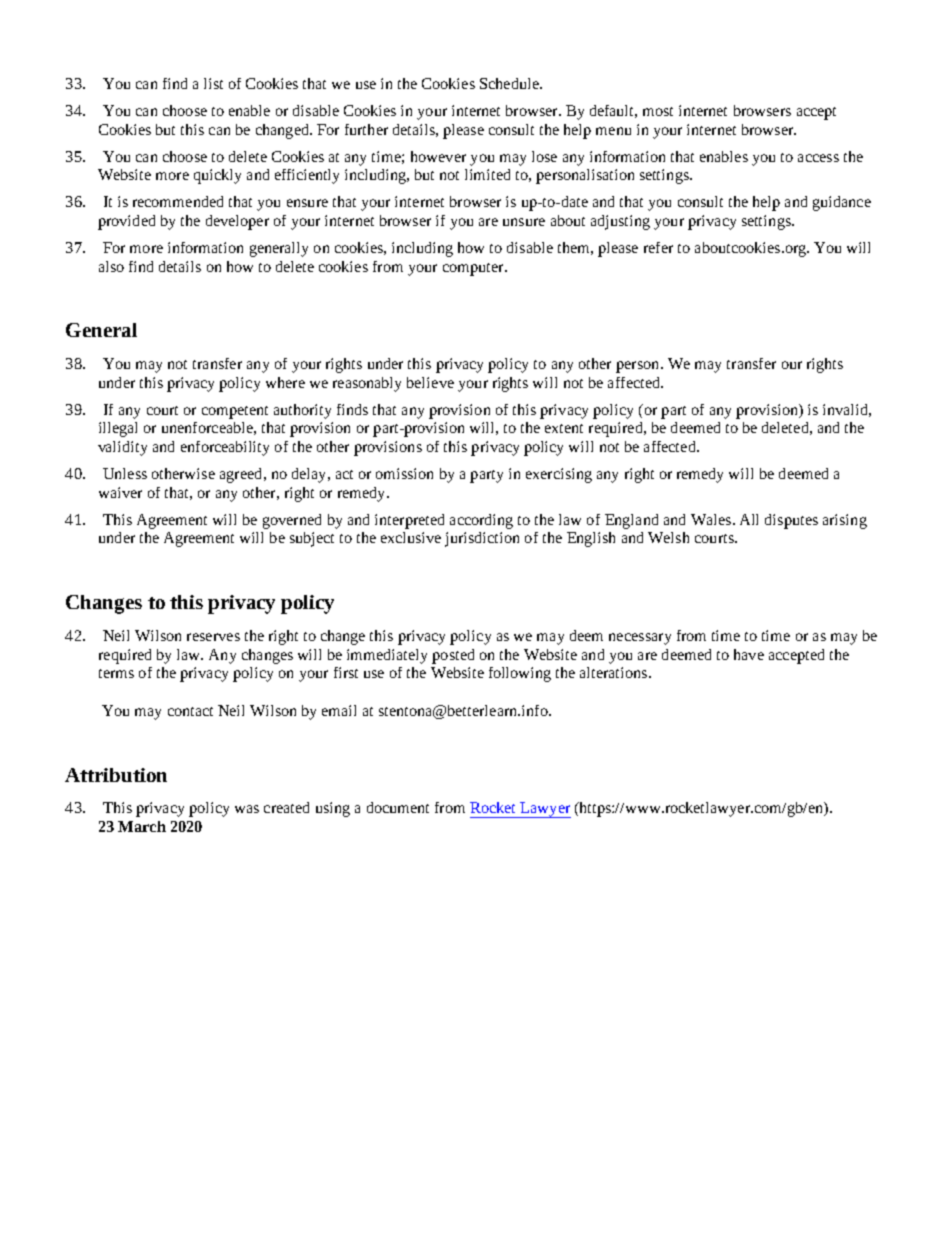  I want to click on reserves, so click(213, 637).
